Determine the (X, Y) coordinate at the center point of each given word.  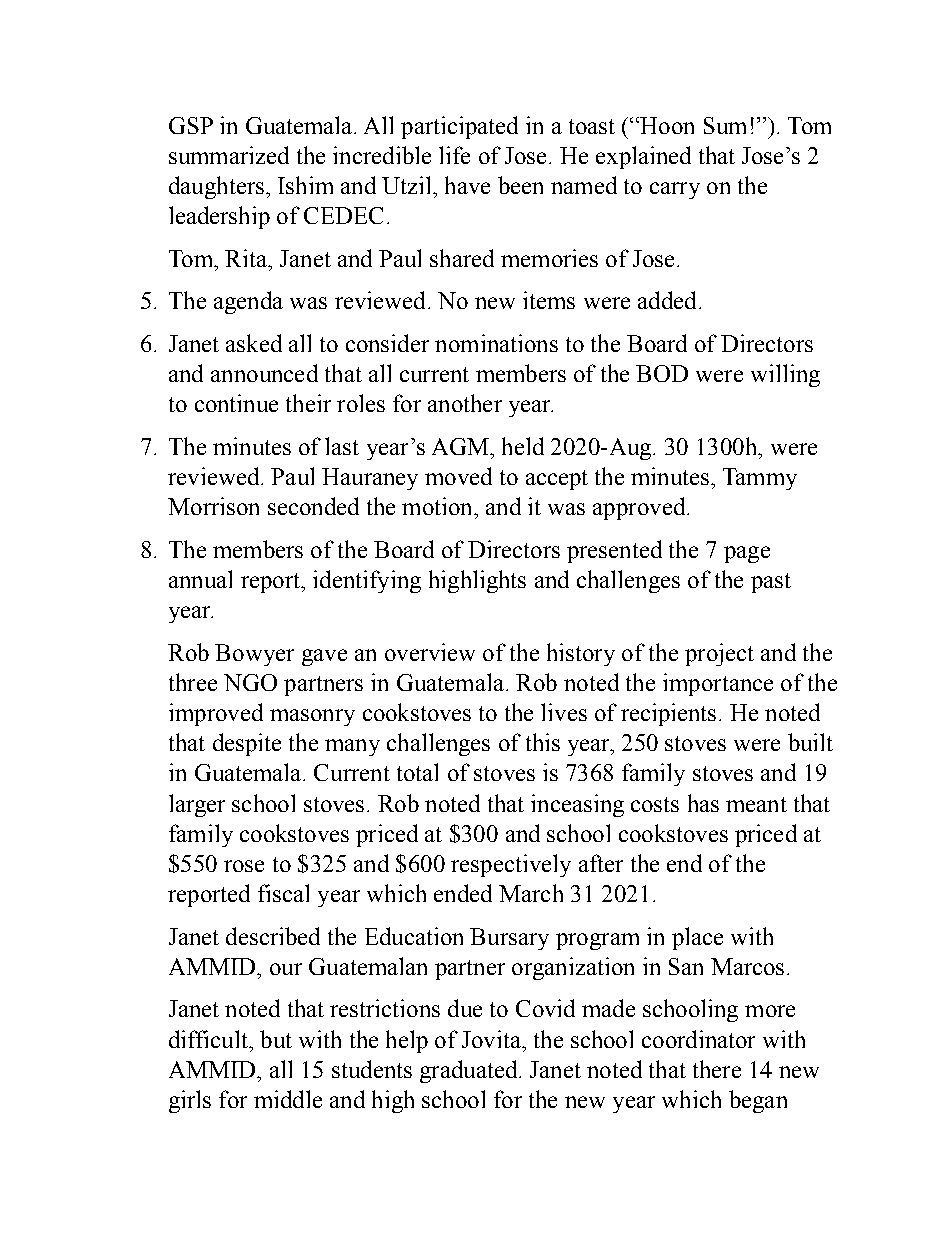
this (543, 742)
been (520, 185)
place (697, 938)
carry (675, 190)
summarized (229, 155)
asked (254, 343)
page (747, 554)
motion (438, 506)
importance (718, 684)
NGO (250, 682)
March (531, 893)
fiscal (283, 893)
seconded (313, 506)
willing (785, 375)
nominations (496, 343)
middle (288, 1099)
